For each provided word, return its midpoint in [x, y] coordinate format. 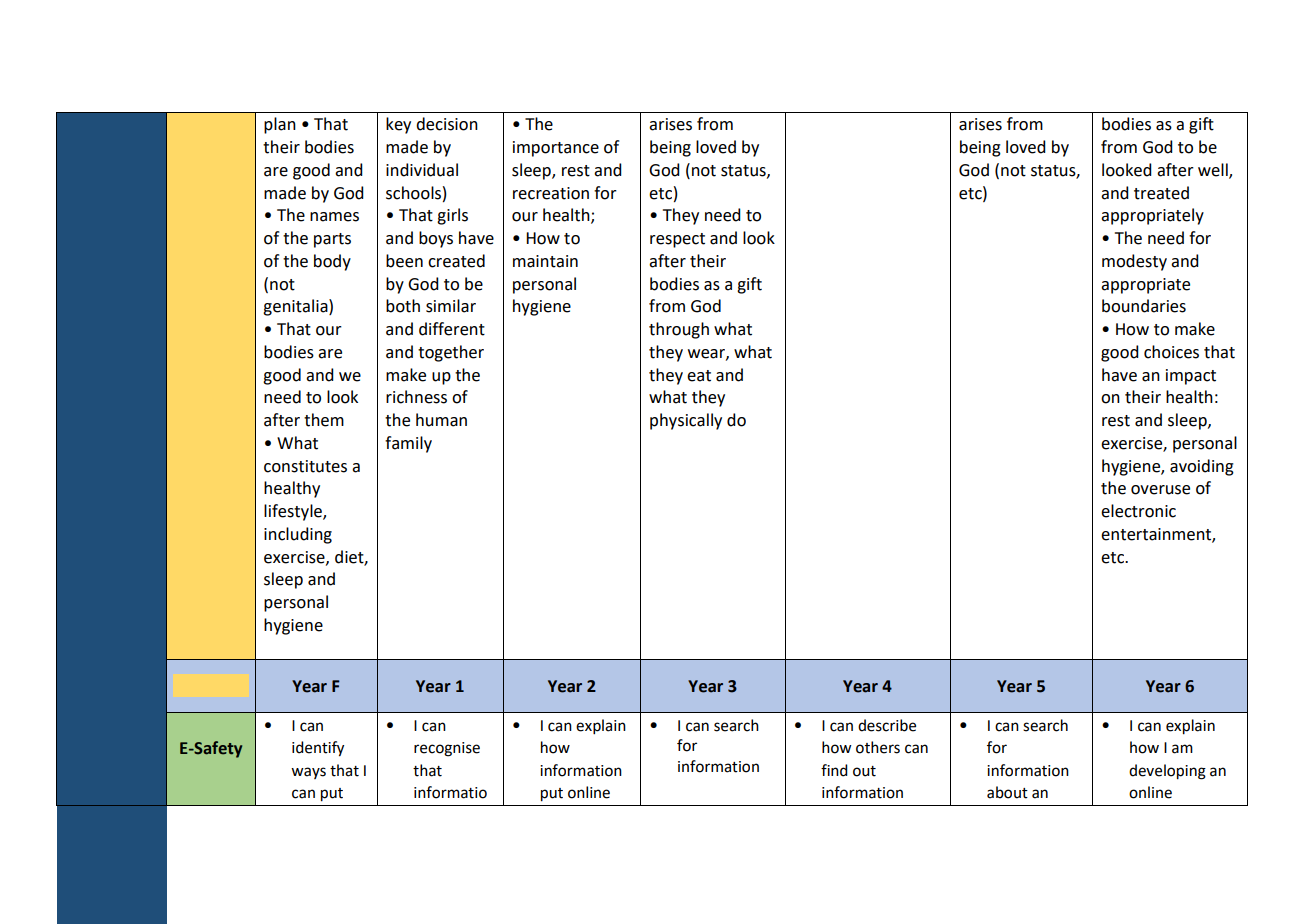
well [1214, 170]
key [398, 125]
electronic [1138, 511]
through [679, 330]
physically [686, 421]
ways [308, 773]
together [451, 353]
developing [1167, 772]
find [834, 770]
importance [556, 149]
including [298, 535]
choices [1171, 352]
